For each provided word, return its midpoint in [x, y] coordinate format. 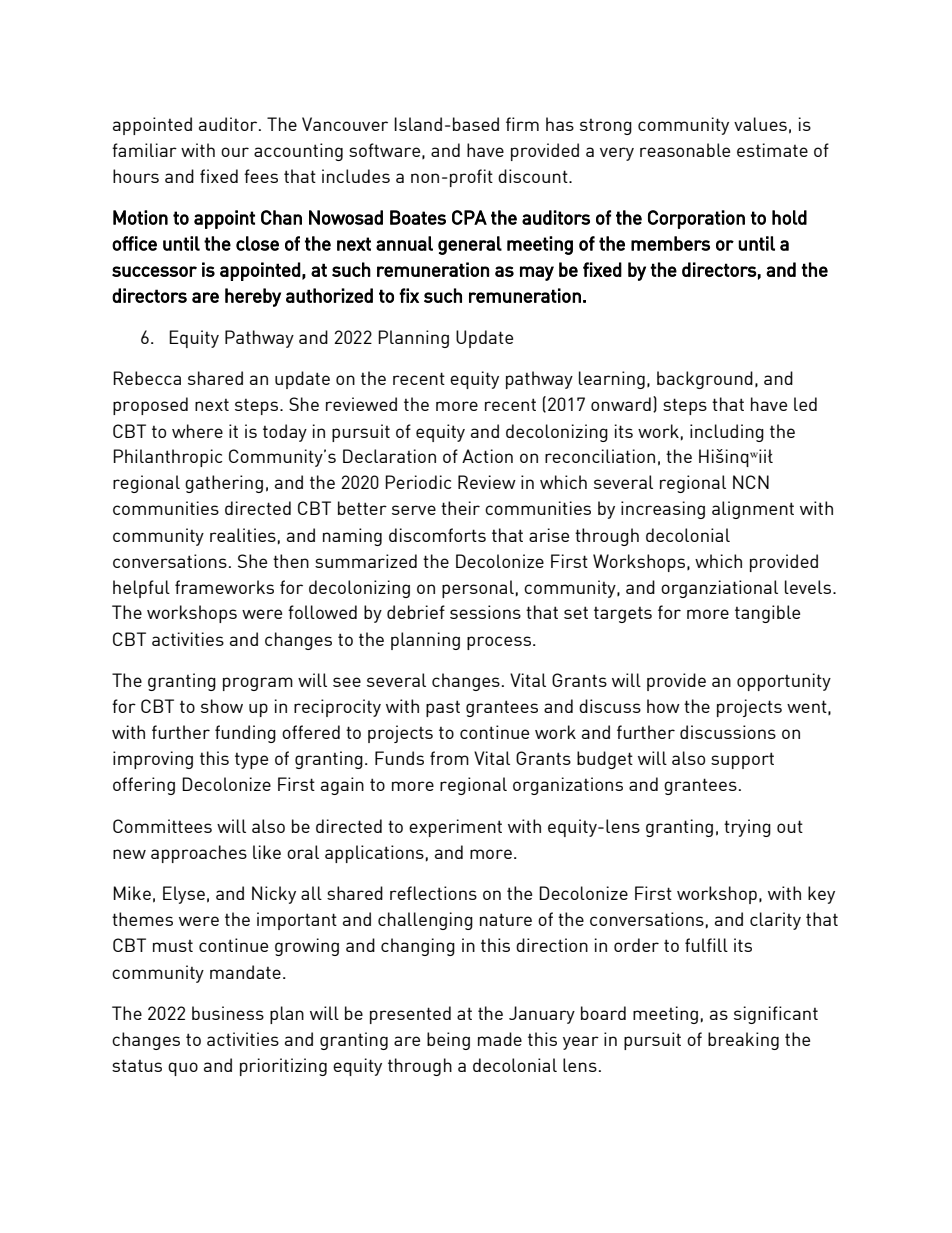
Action [487, 456]
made [500, 1039]
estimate [772, 150]
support [742, 760]
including [727, 433]
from [449, 758]
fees [261, 176]
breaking [743, 1041]
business [228, 1013]
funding [245, 734]
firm [522, 124]
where [197, 431]
